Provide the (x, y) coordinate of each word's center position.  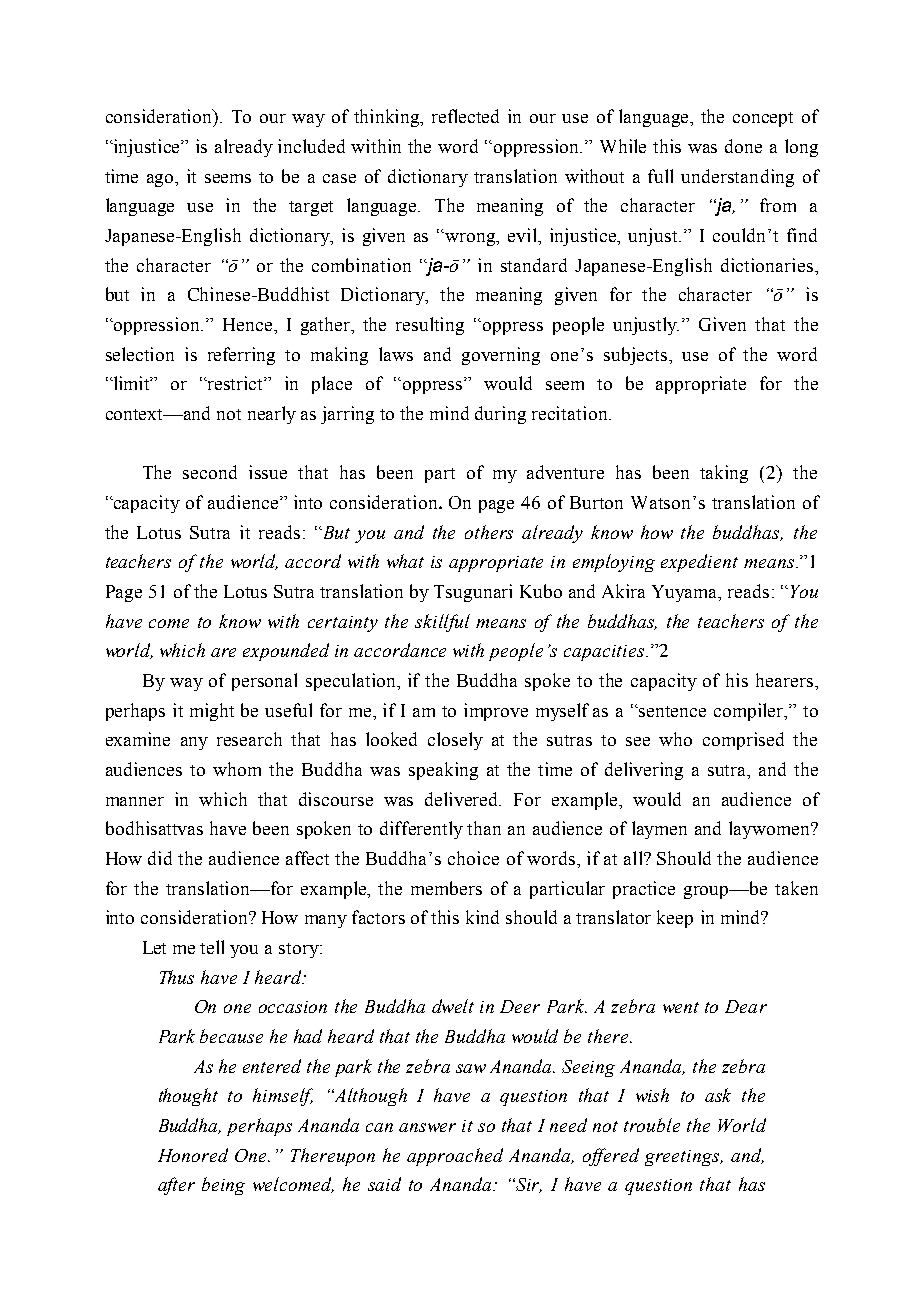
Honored (193, 1155)
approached (455, 1157)
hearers (784, 680)
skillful (442, 623)
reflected (465, 116)
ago (162, 180)
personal (264, 682)
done (743, 146)
